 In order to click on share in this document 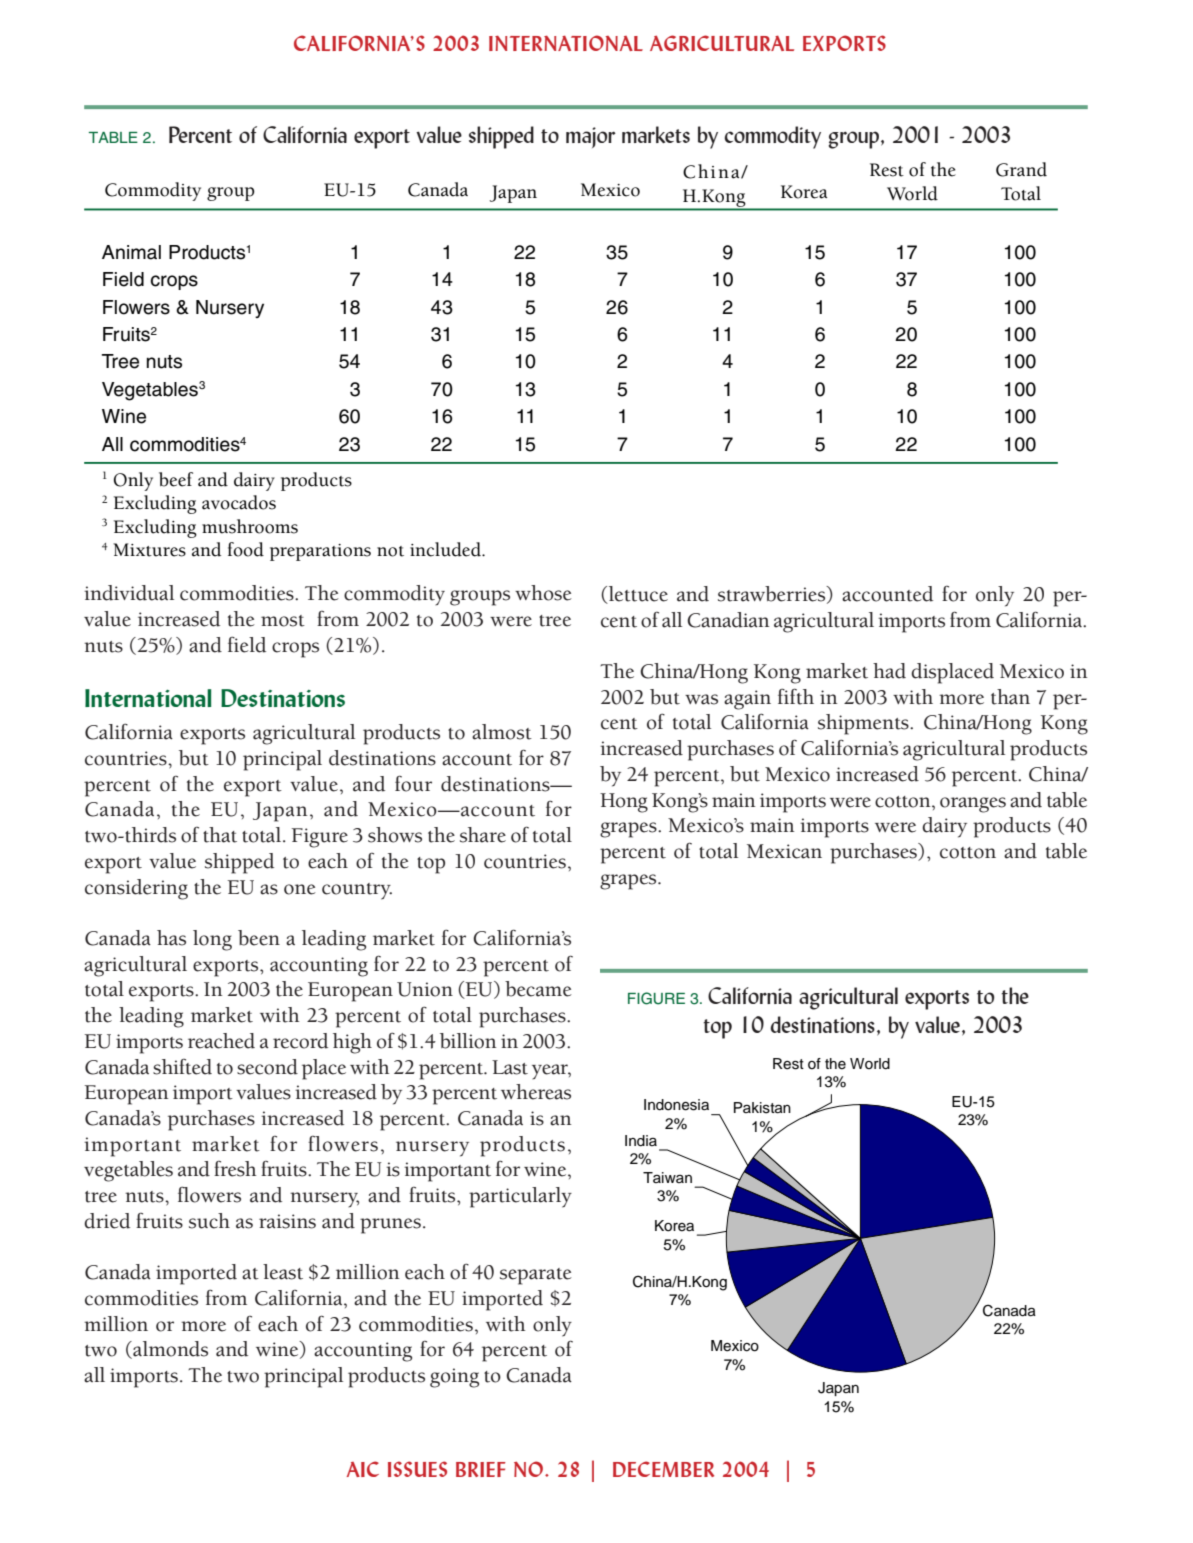, I will do `click(483, 835)`.
